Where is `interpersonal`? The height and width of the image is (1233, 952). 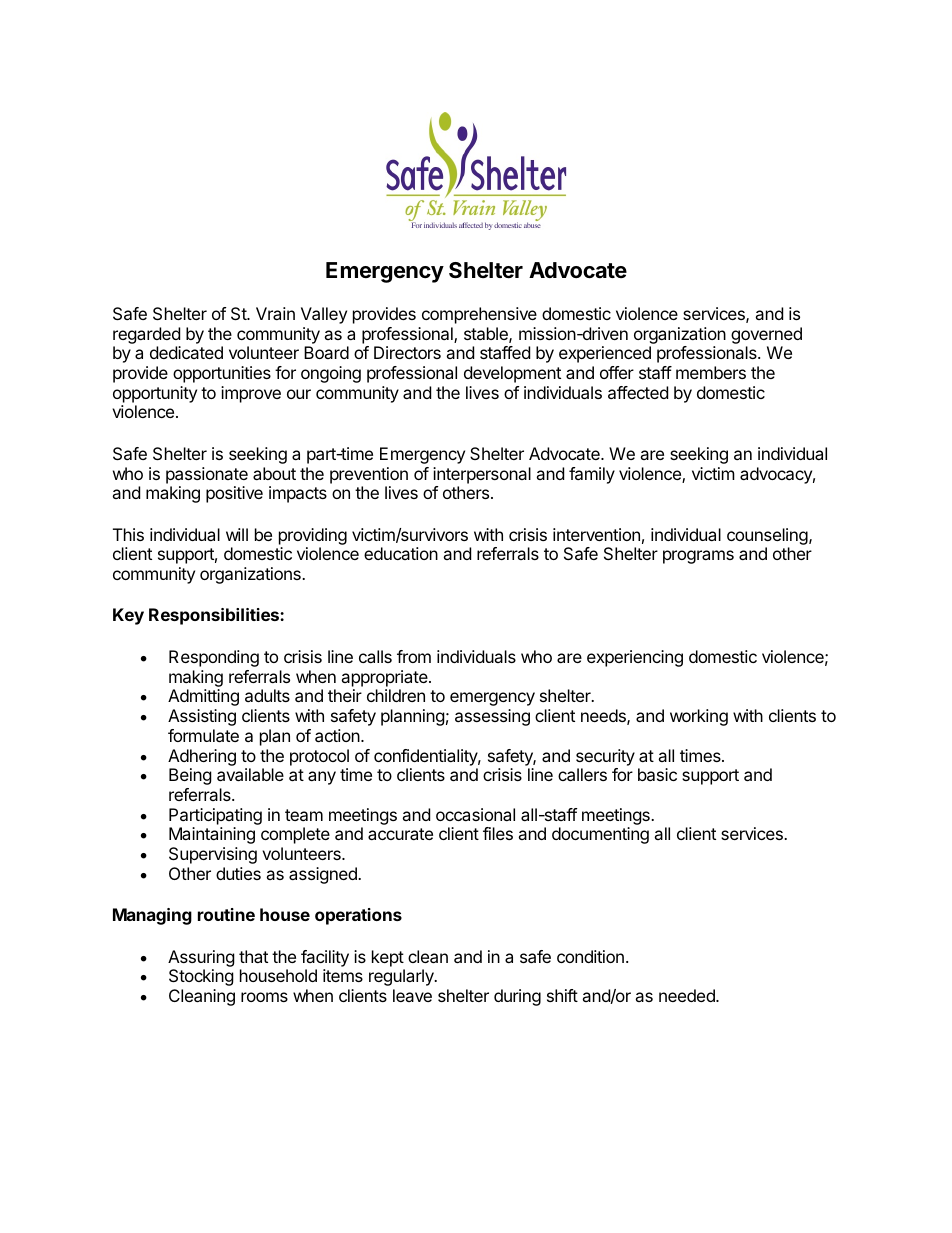 interpersonal is located at coordinates (482, 475).
